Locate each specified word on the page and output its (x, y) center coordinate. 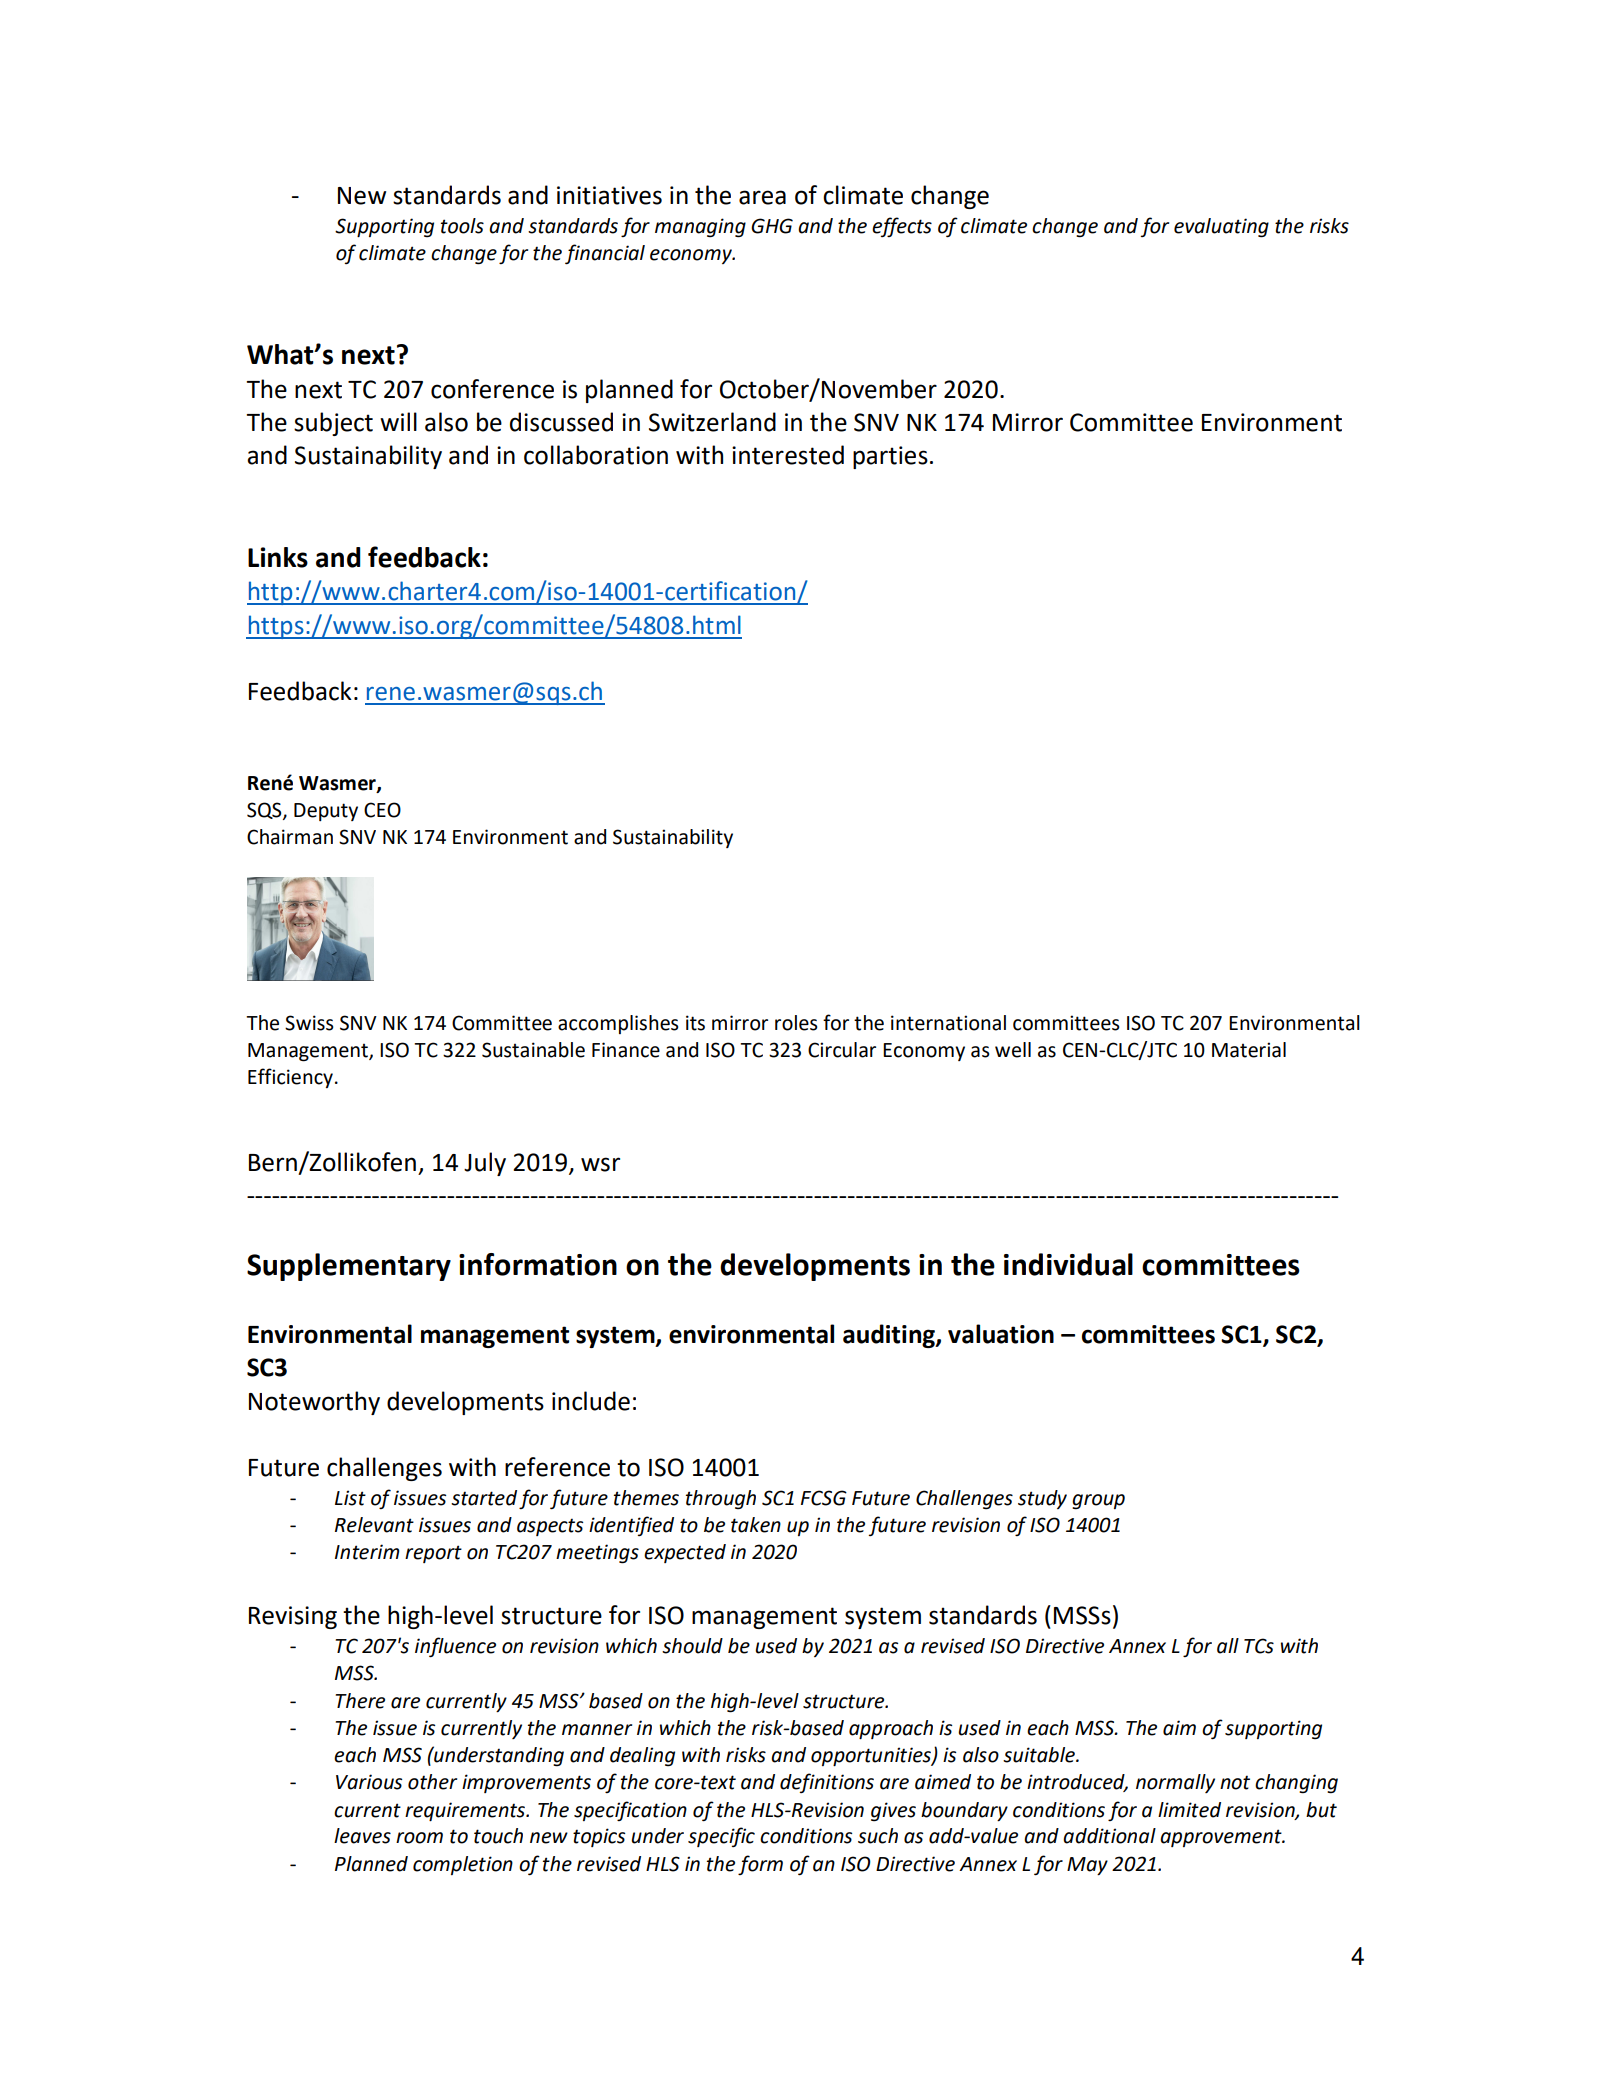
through (721, 1500)
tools (462, 226)
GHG (772, 226)
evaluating (1221, 228)
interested (788, 455)
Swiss (309, 1023)
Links (278, 557)
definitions (827, 1783)
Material (1249, 1050)
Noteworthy (314, 1403)
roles (796, 1023)
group (1098, 1502)
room (419, 1838)
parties (890, 457)
